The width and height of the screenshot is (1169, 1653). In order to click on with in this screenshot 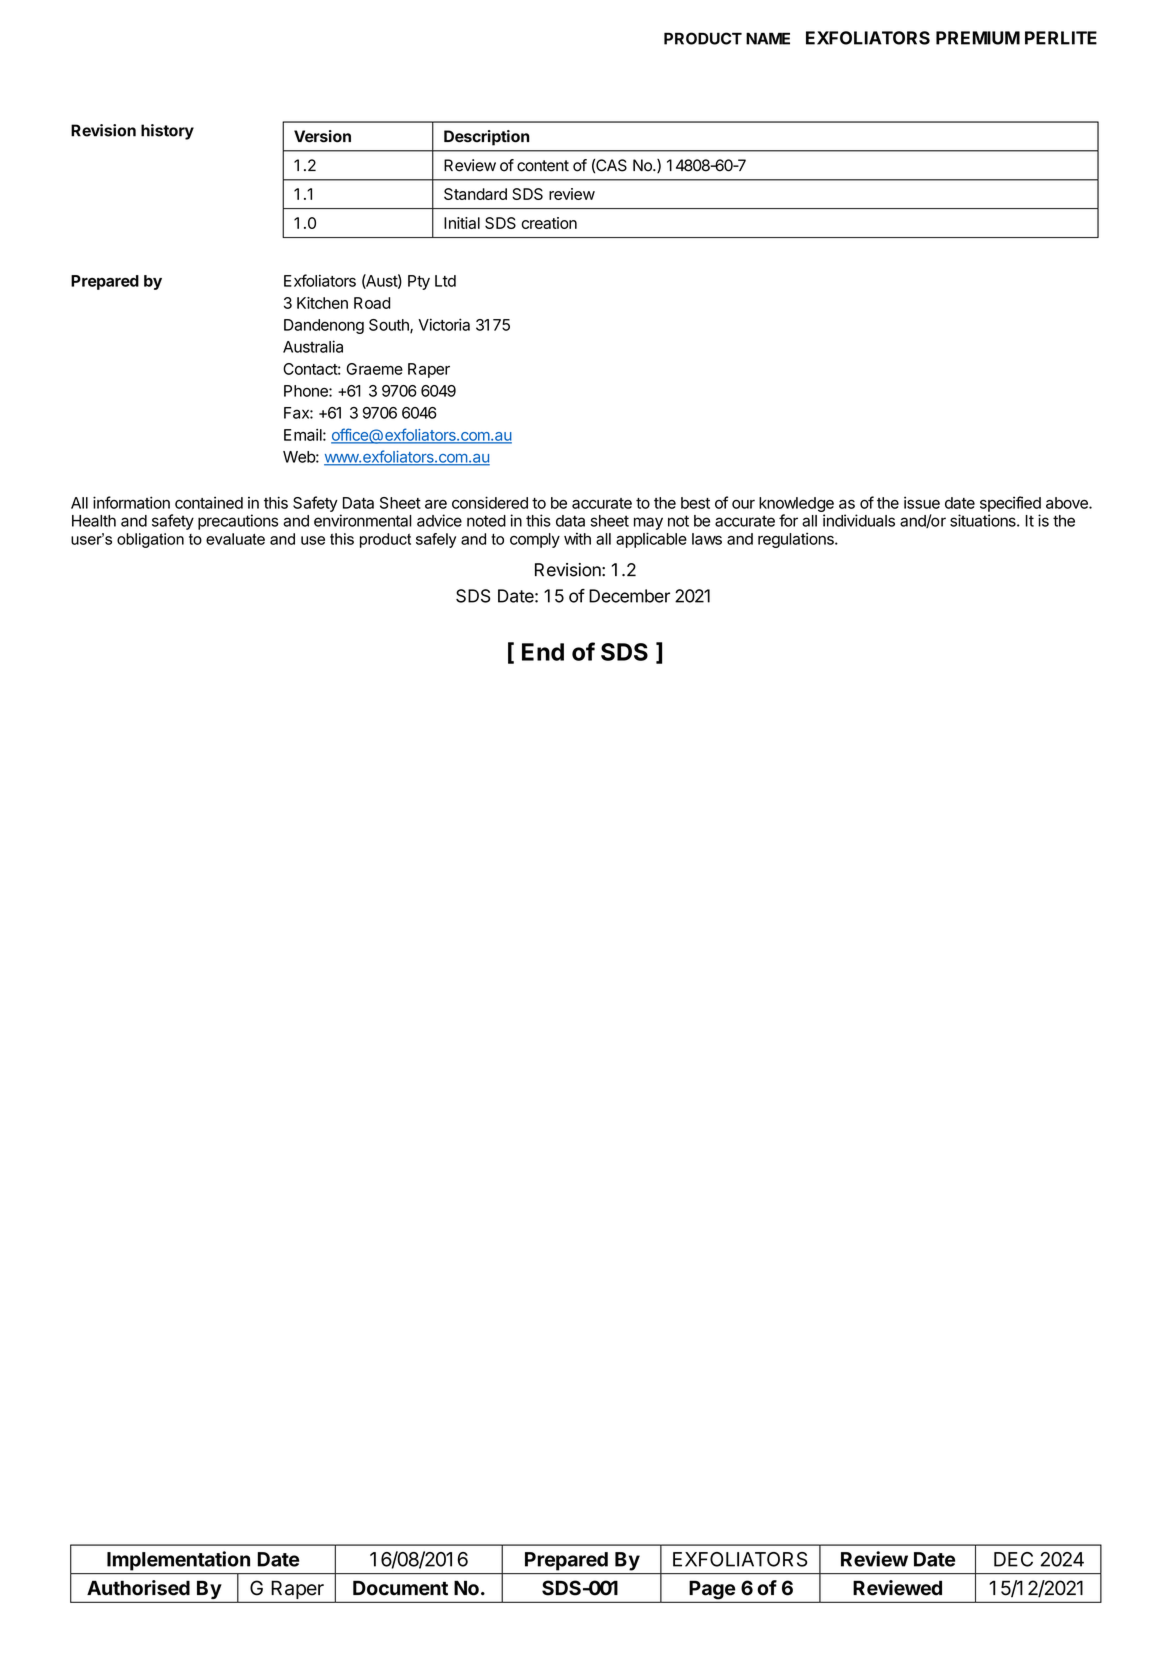, I will do `click(577, 539)`.
